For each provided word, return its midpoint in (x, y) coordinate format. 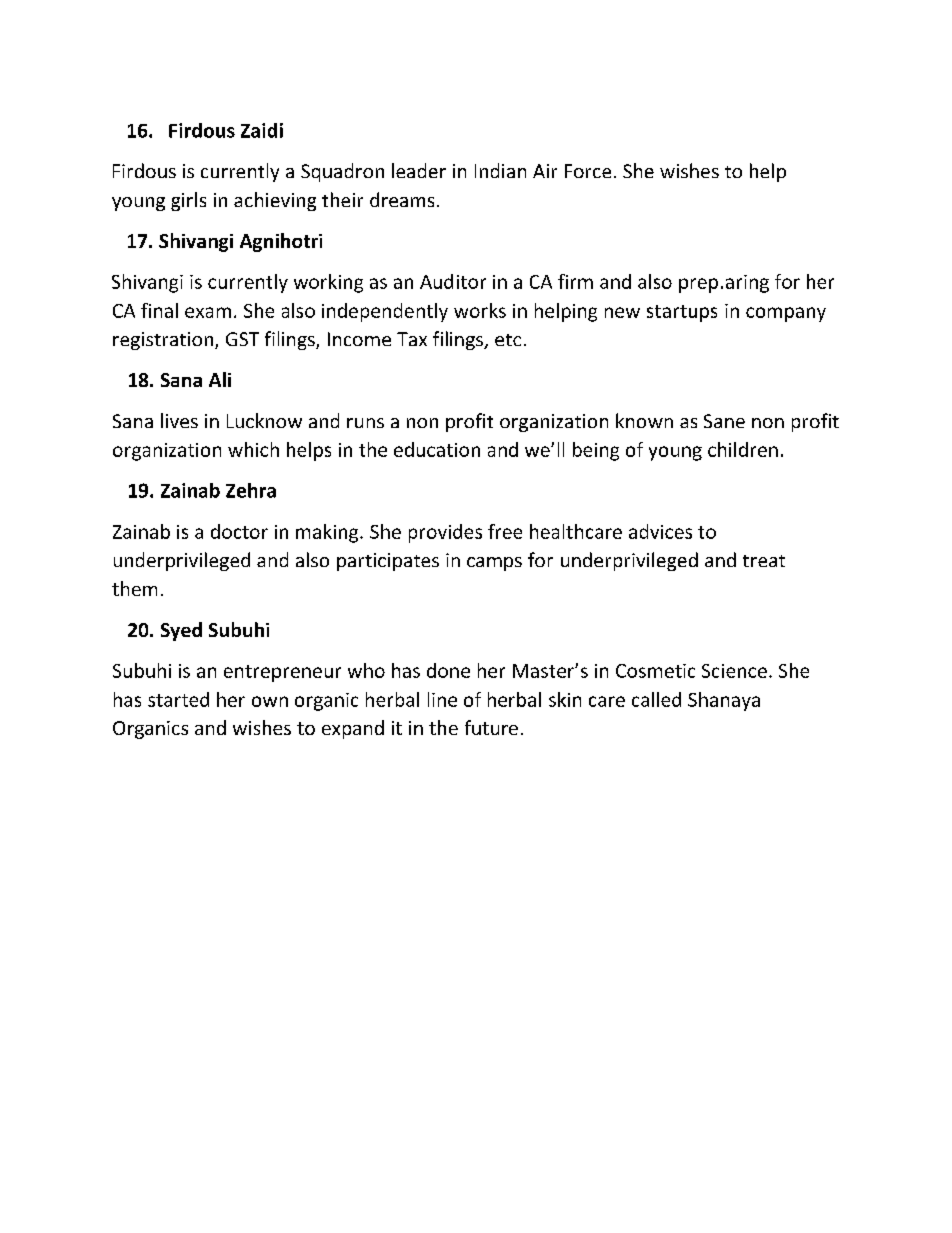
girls (188, 201)
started (178, 699)
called (656, 699)
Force (588, 171)
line (442, 699)
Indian (500, 170)
